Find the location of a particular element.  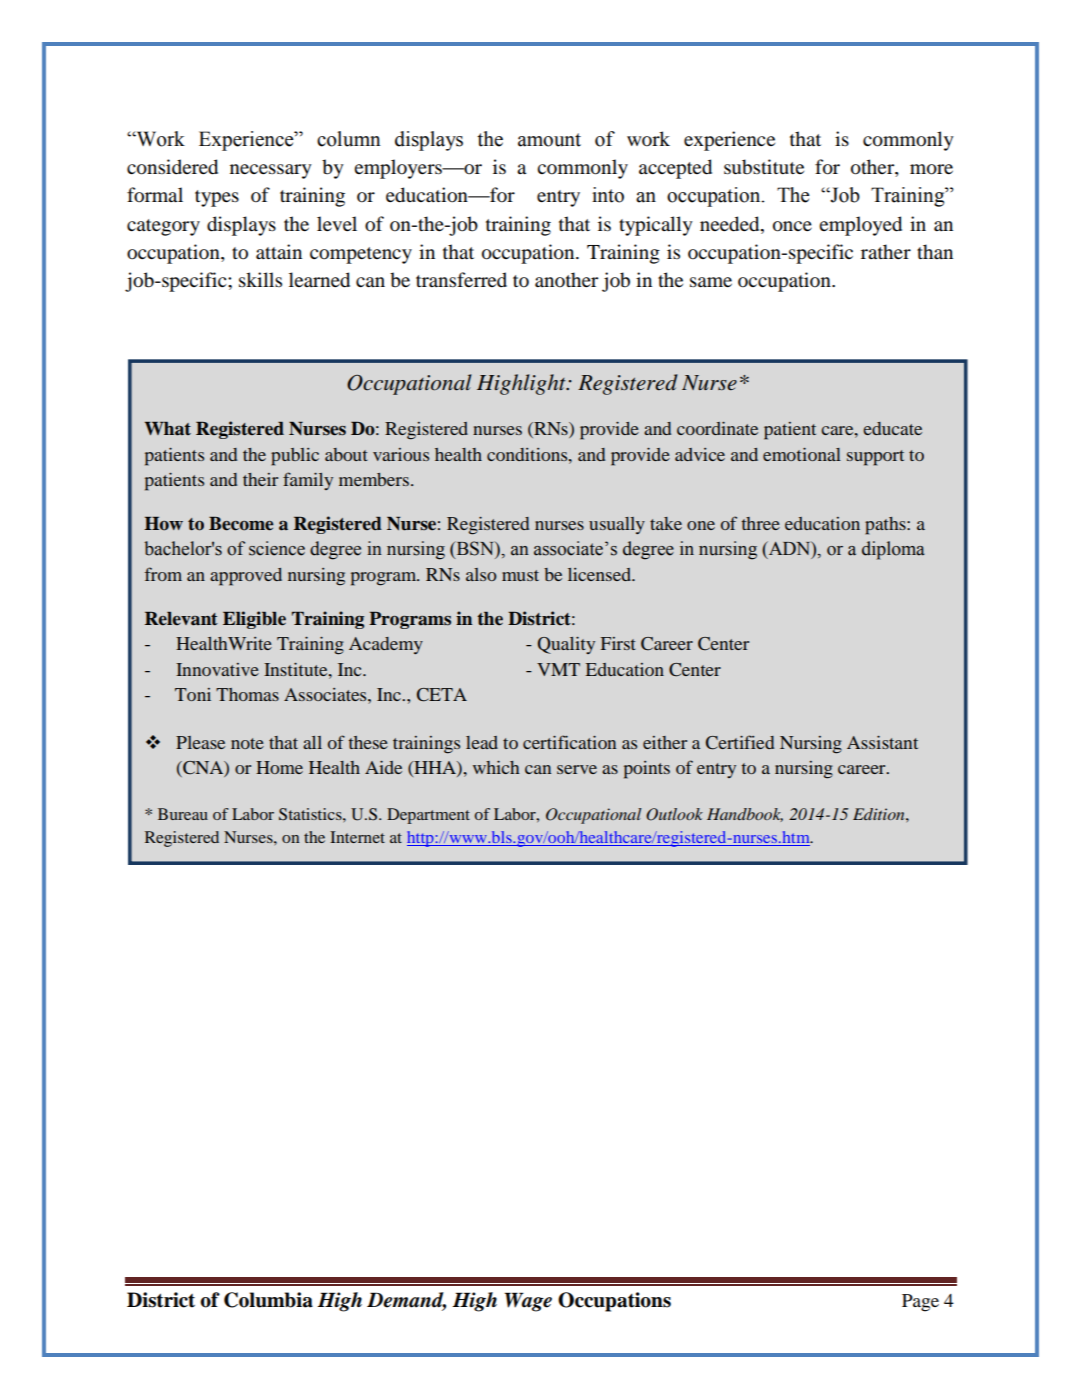

certification is located at coordinates (569, 742).
